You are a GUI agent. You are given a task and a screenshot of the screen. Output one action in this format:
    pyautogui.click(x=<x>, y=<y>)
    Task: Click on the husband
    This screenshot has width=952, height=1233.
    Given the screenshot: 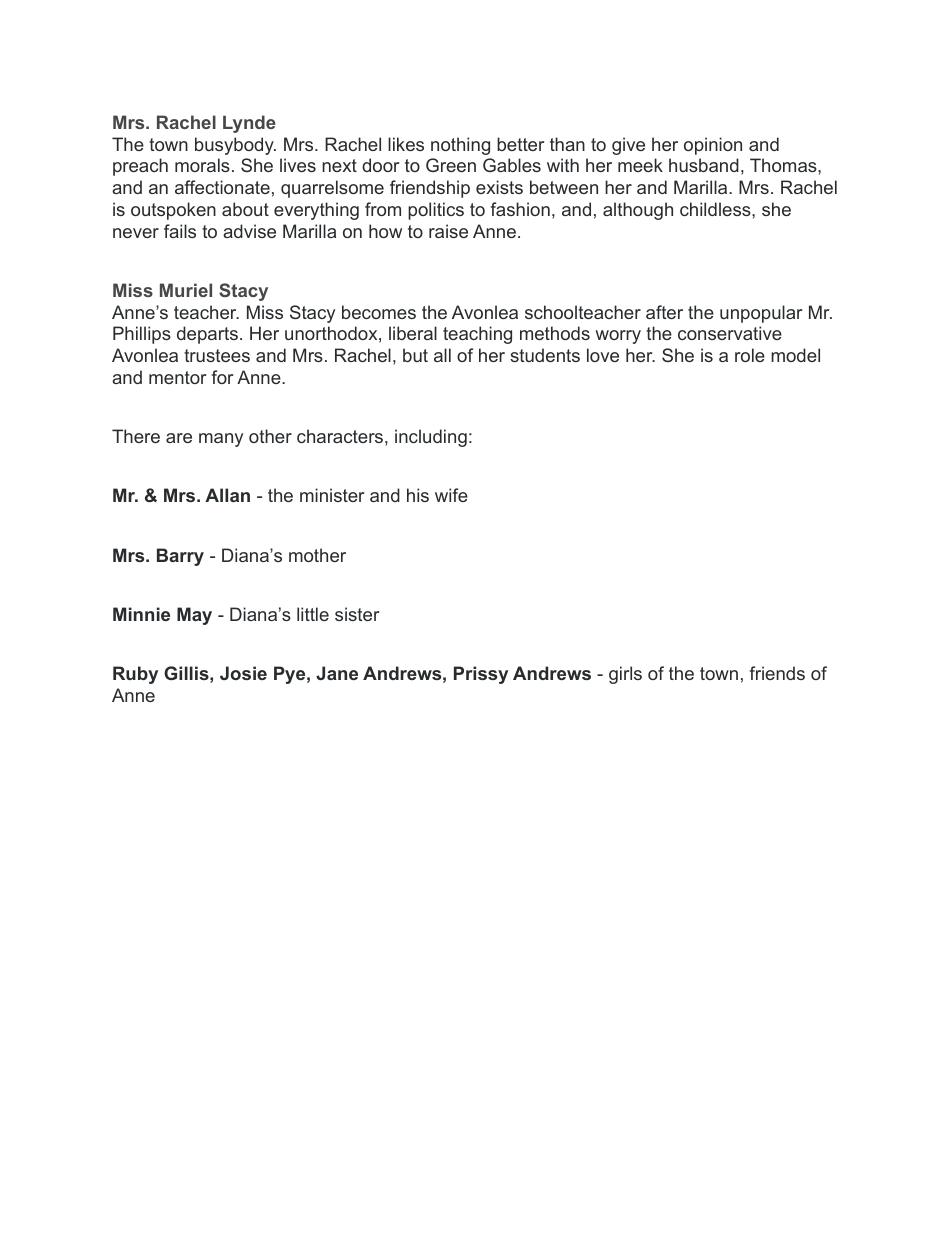 What is the action you would take?
    pyautogui.click(x=704, y=165)
